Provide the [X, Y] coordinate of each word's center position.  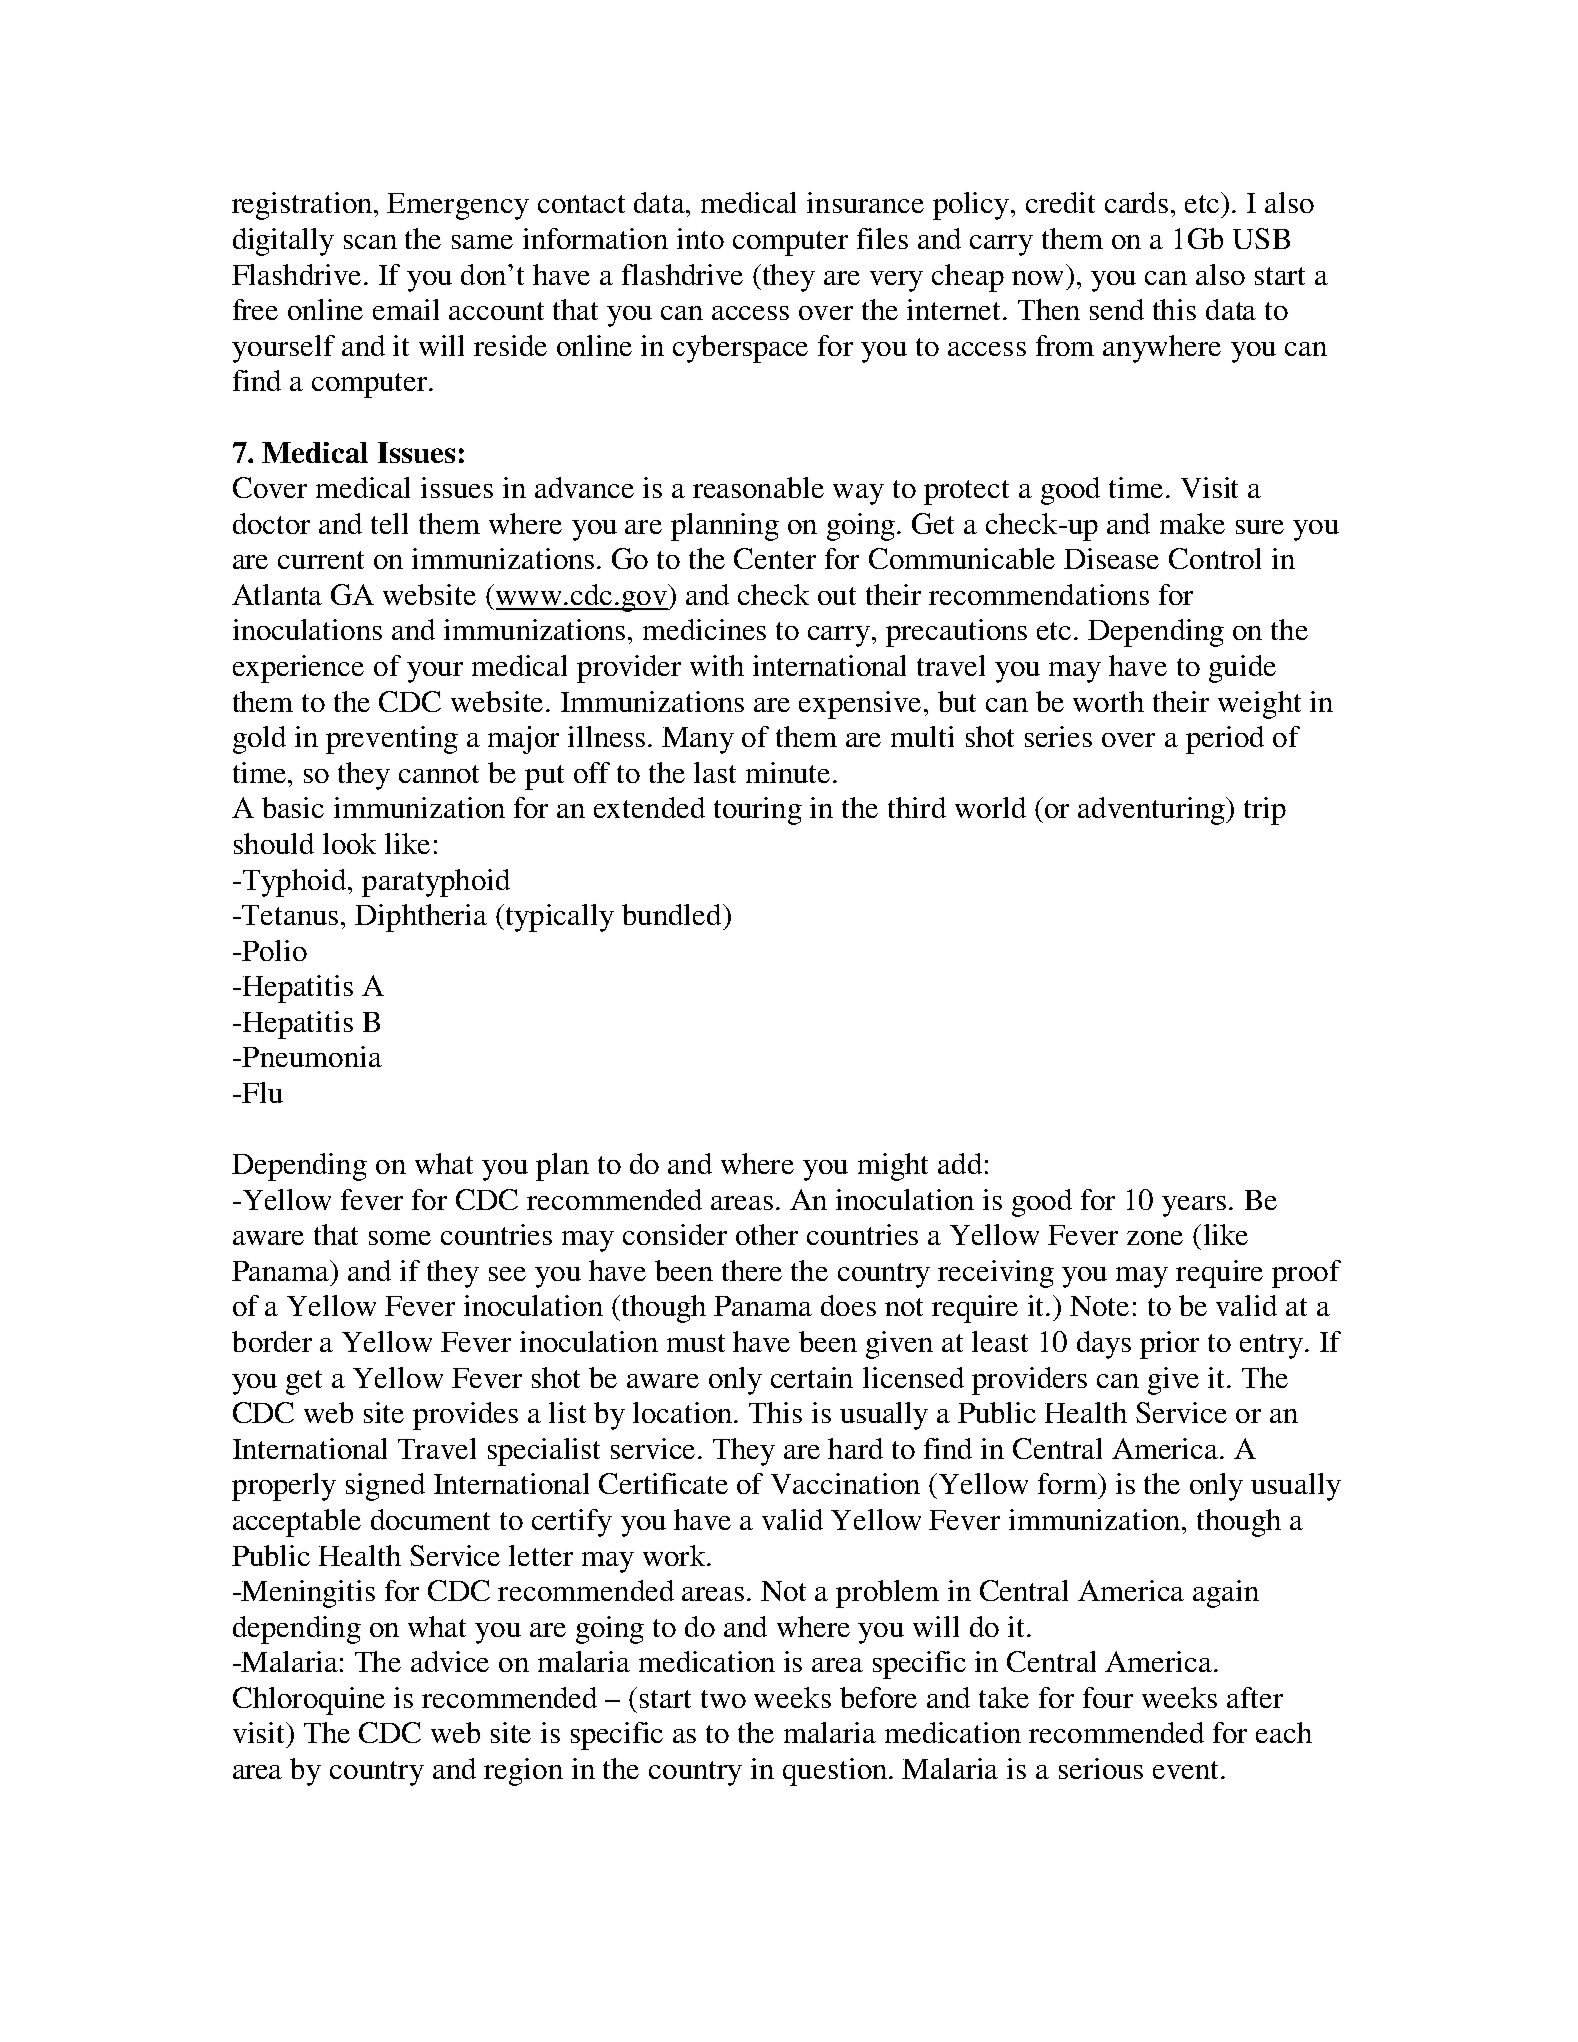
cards [1136, 202]
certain [812, 1377]
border [272, 1341]
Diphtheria [421, 918]
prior [1169, 1345]
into [700, 238]
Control [1215, 558]
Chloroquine [309, 1701]
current [321, 560]
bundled [673, 914]
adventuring [1152, 811]
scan [370, 242]
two [723, 1699]
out [837, 596]
